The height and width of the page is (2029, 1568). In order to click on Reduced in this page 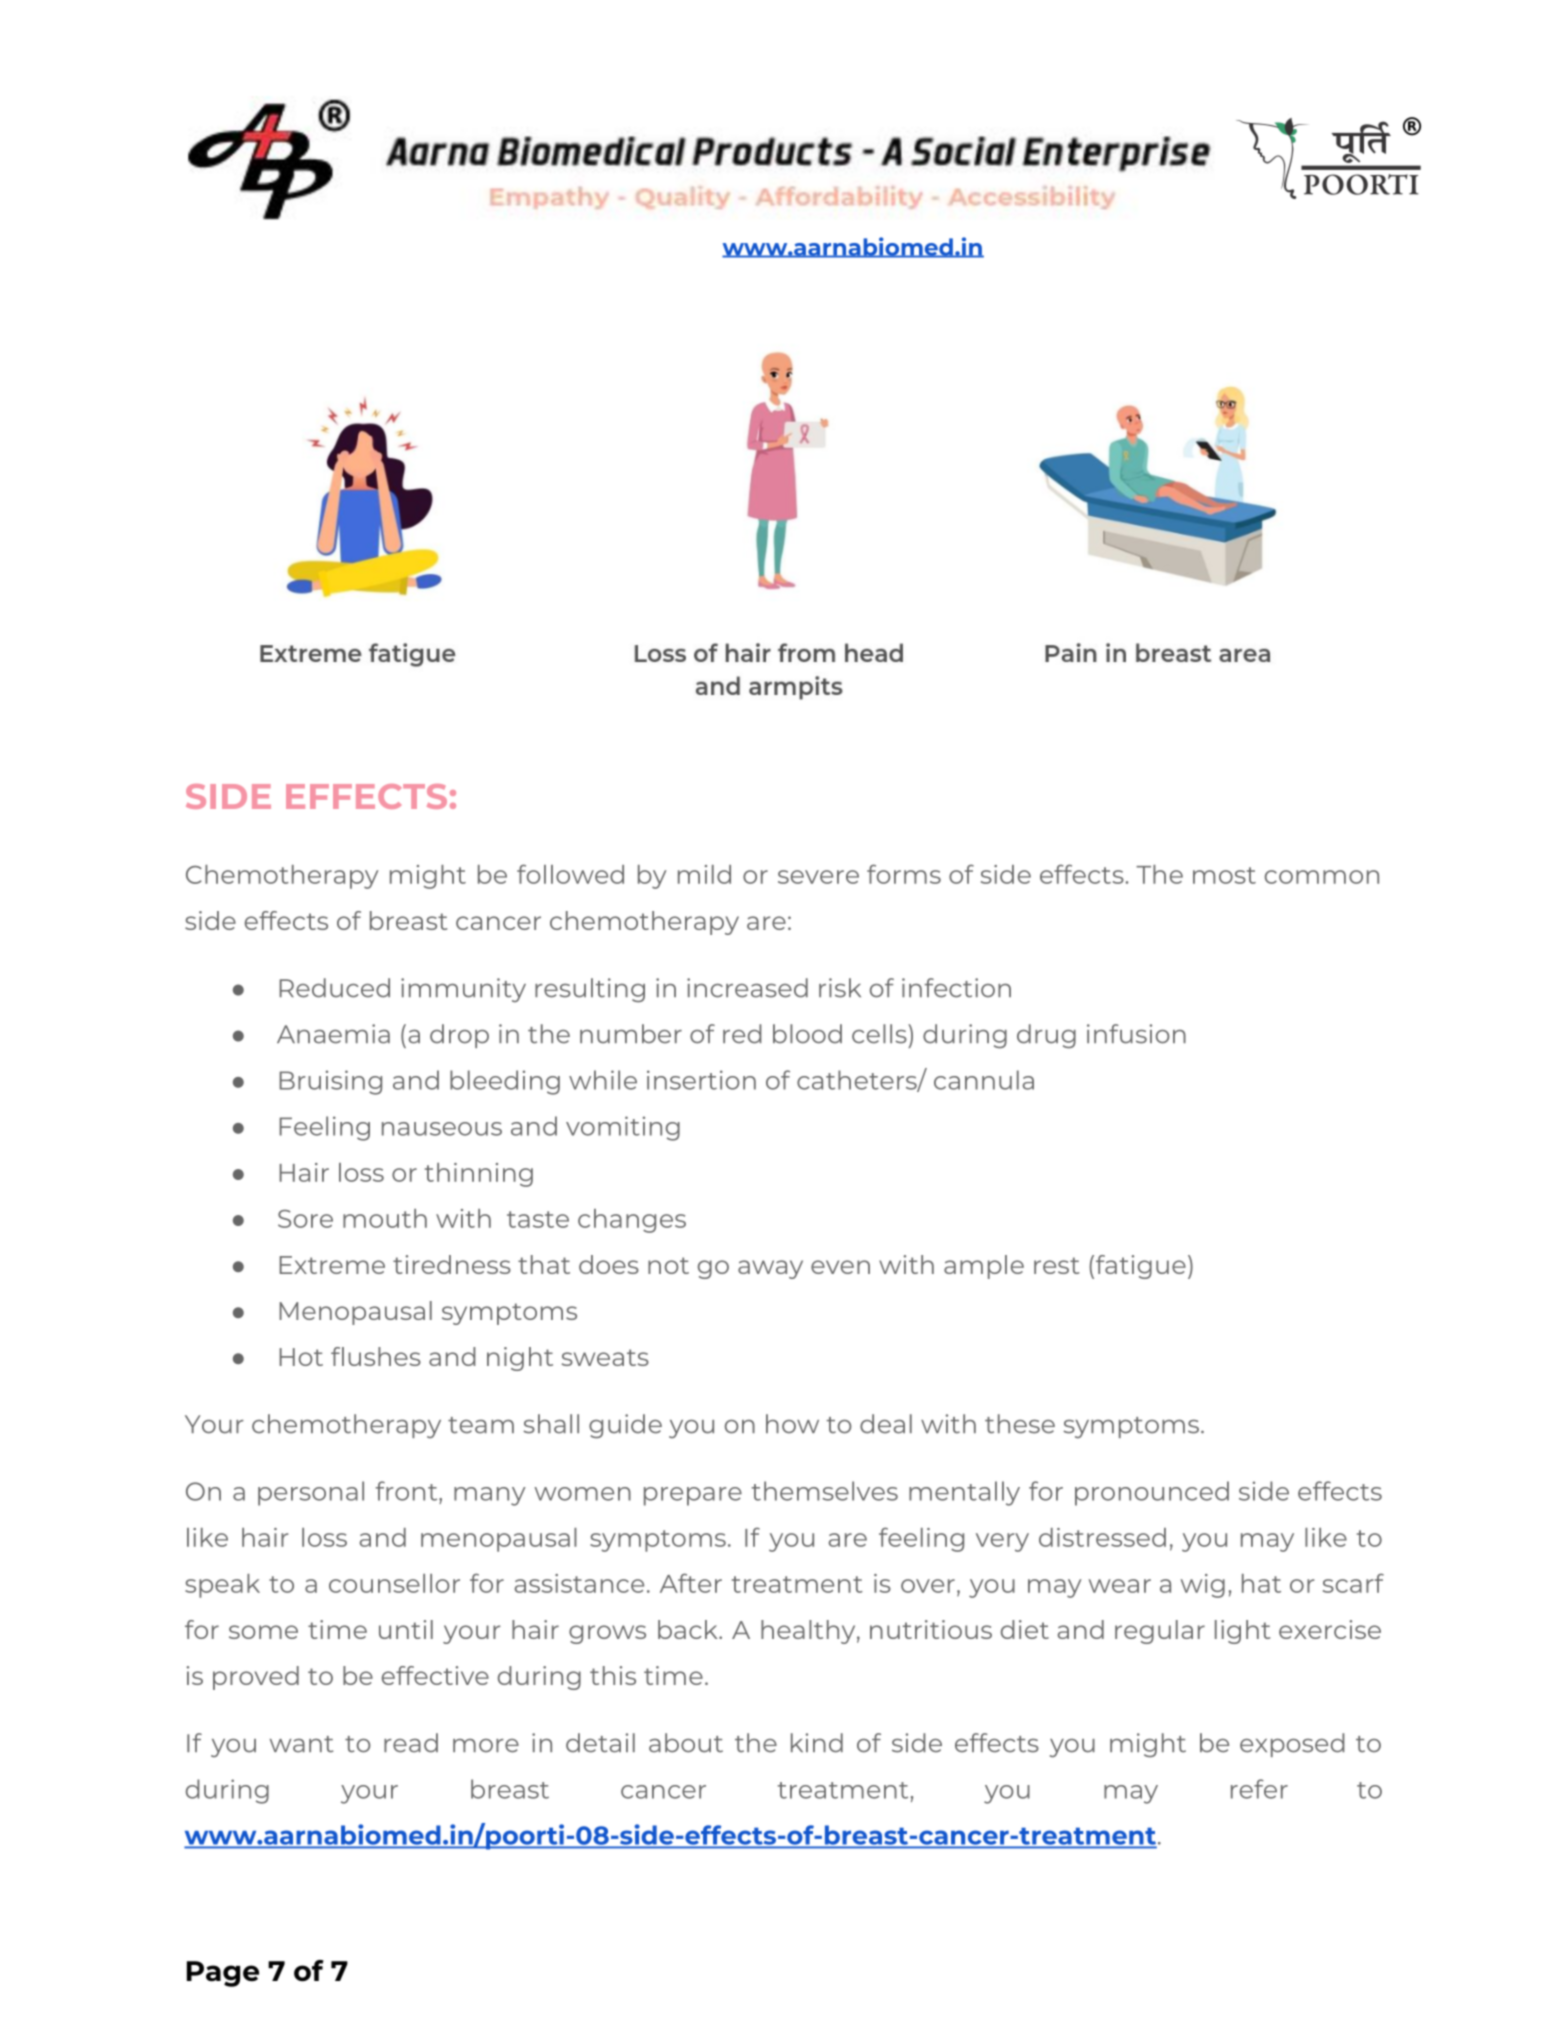, I will do `click(334, 988)`.
